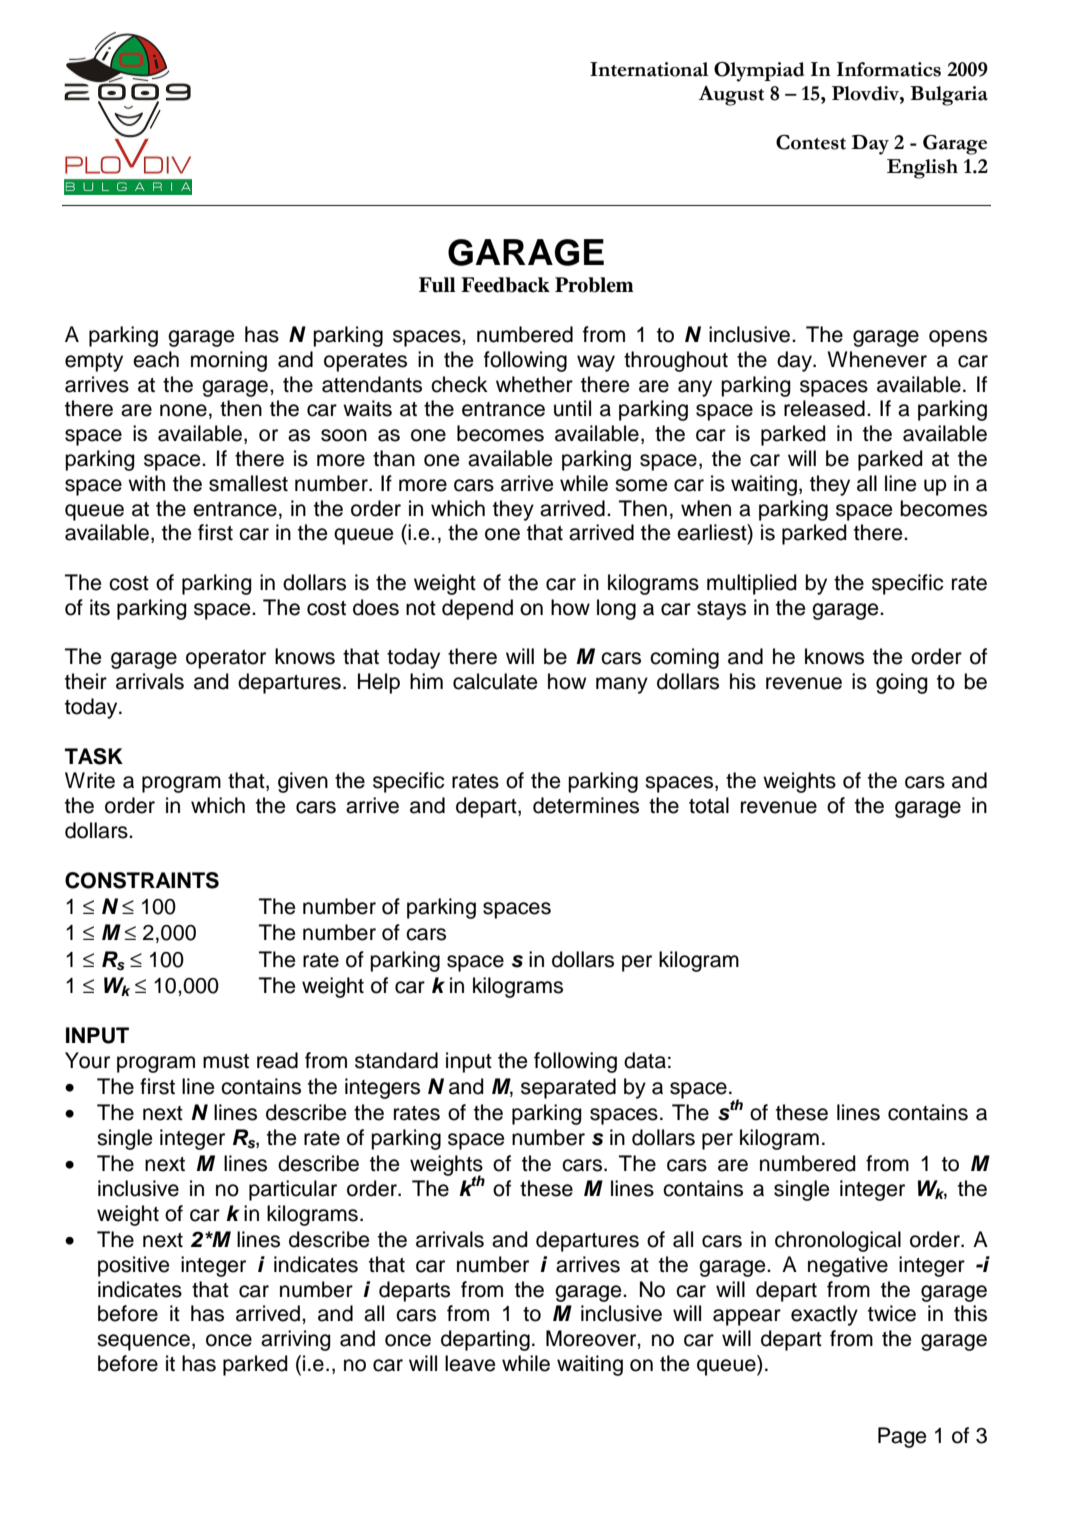  I want to click on CONSTRAINTS, so click(142, 880).
